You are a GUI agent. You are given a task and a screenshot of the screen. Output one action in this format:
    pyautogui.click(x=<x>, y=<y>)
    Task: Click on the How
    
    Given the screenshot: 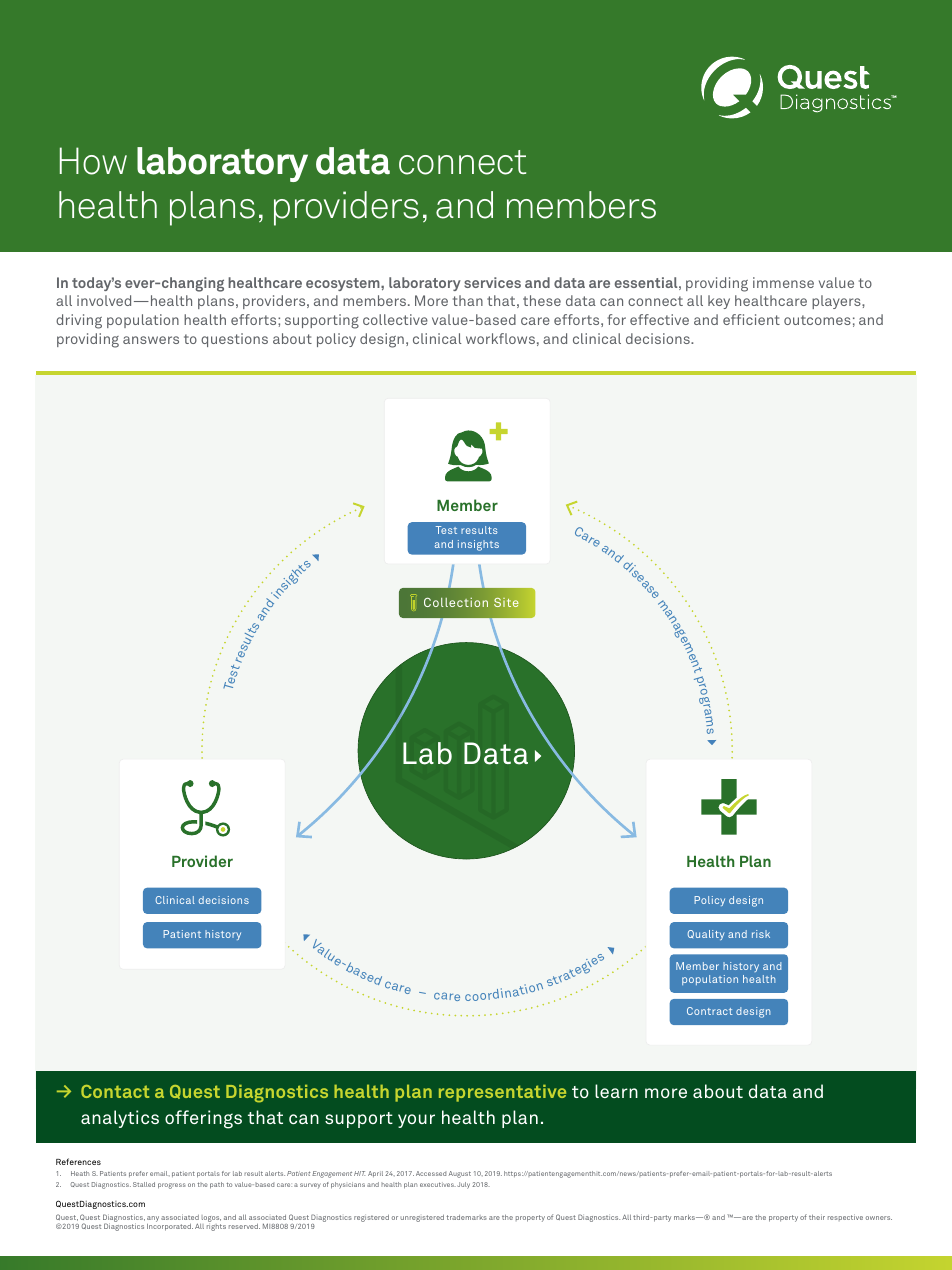 What is the action you would take?
    pyautogui.click(x=93, y=161)
